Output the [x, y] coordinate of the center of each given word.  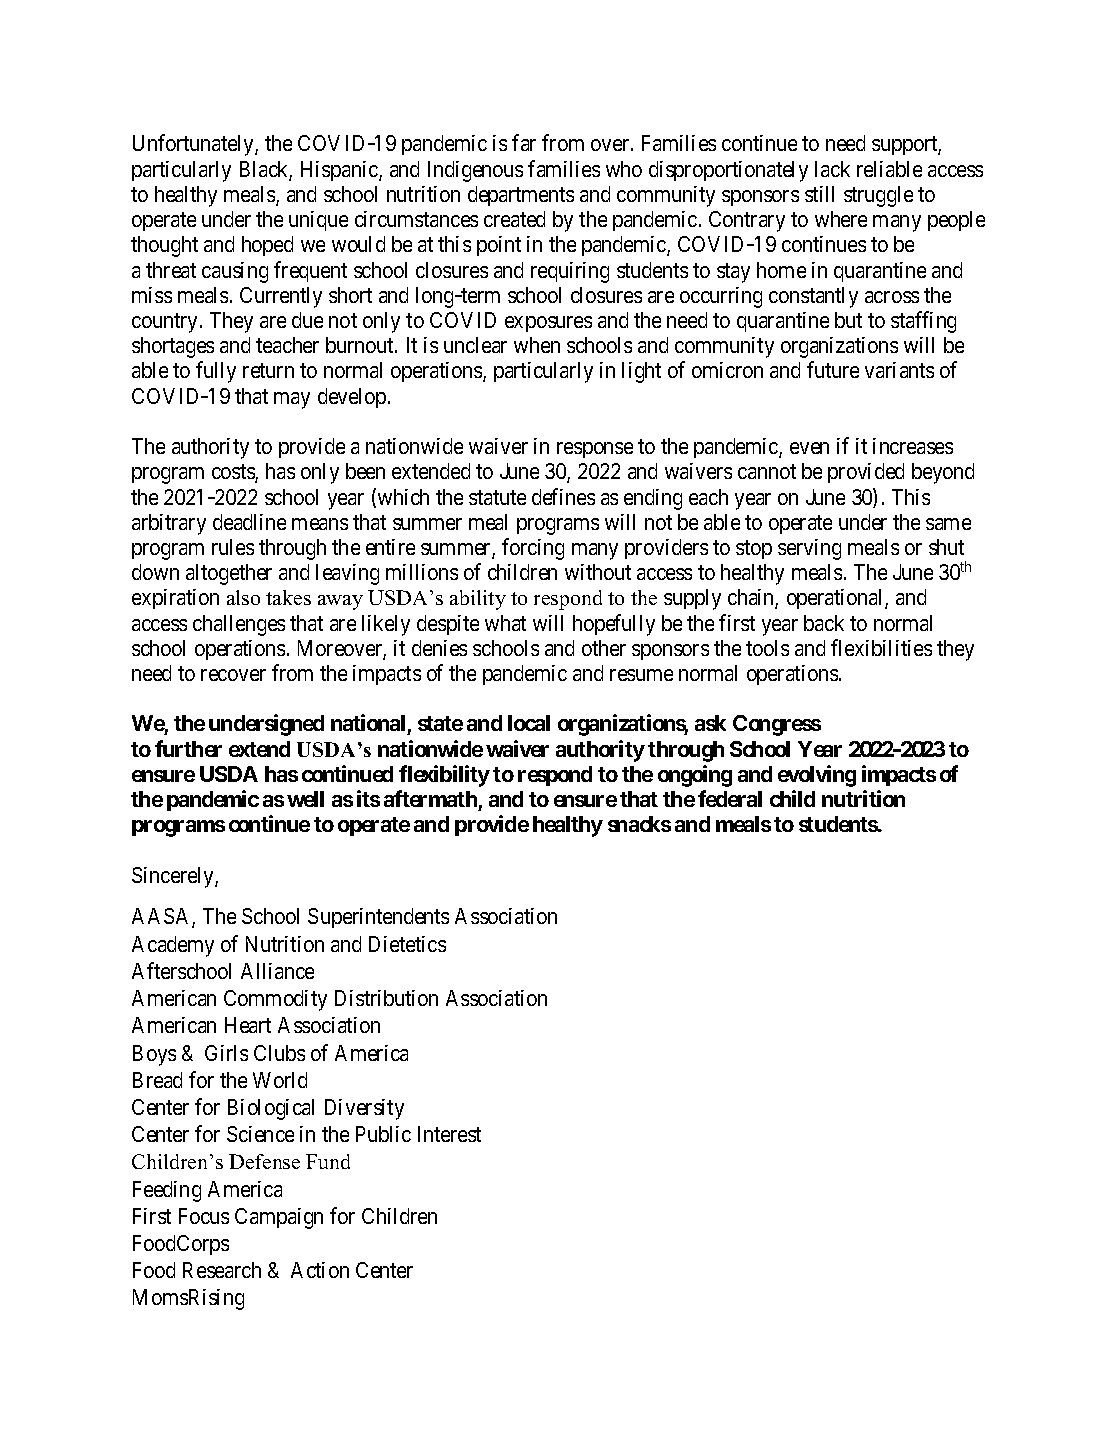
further [188, 748]
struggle [878, 196]
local [529, 723]
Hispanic [340, 171]
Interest [449, 1134]
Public [383, 1134]
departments [521, 196]
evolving [817, 776]
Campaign [279, 1218]
